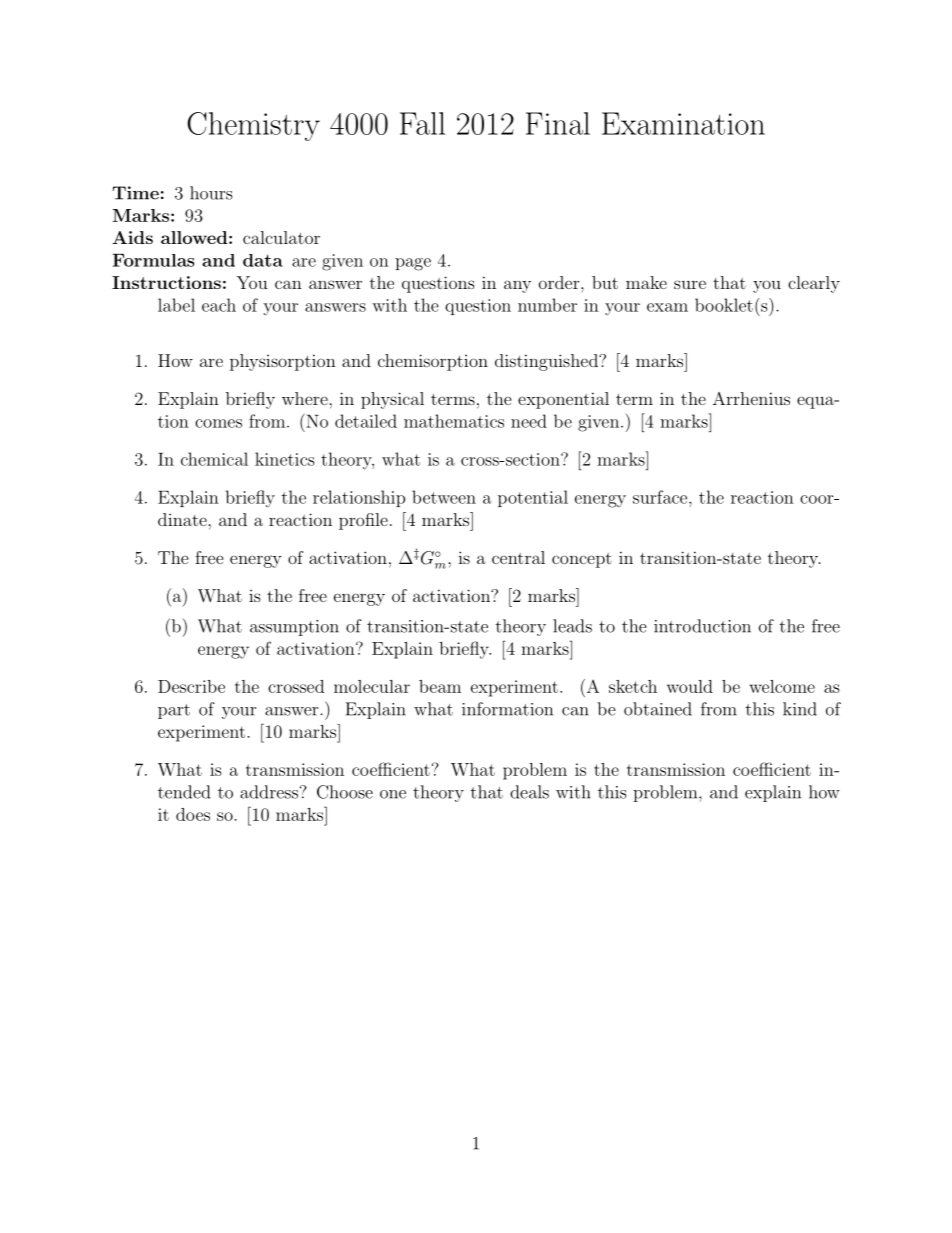 The width and height of the image is (952, 1233). Describe the element at coordinates (800, 709) in the image. I see `kind` at that location.
